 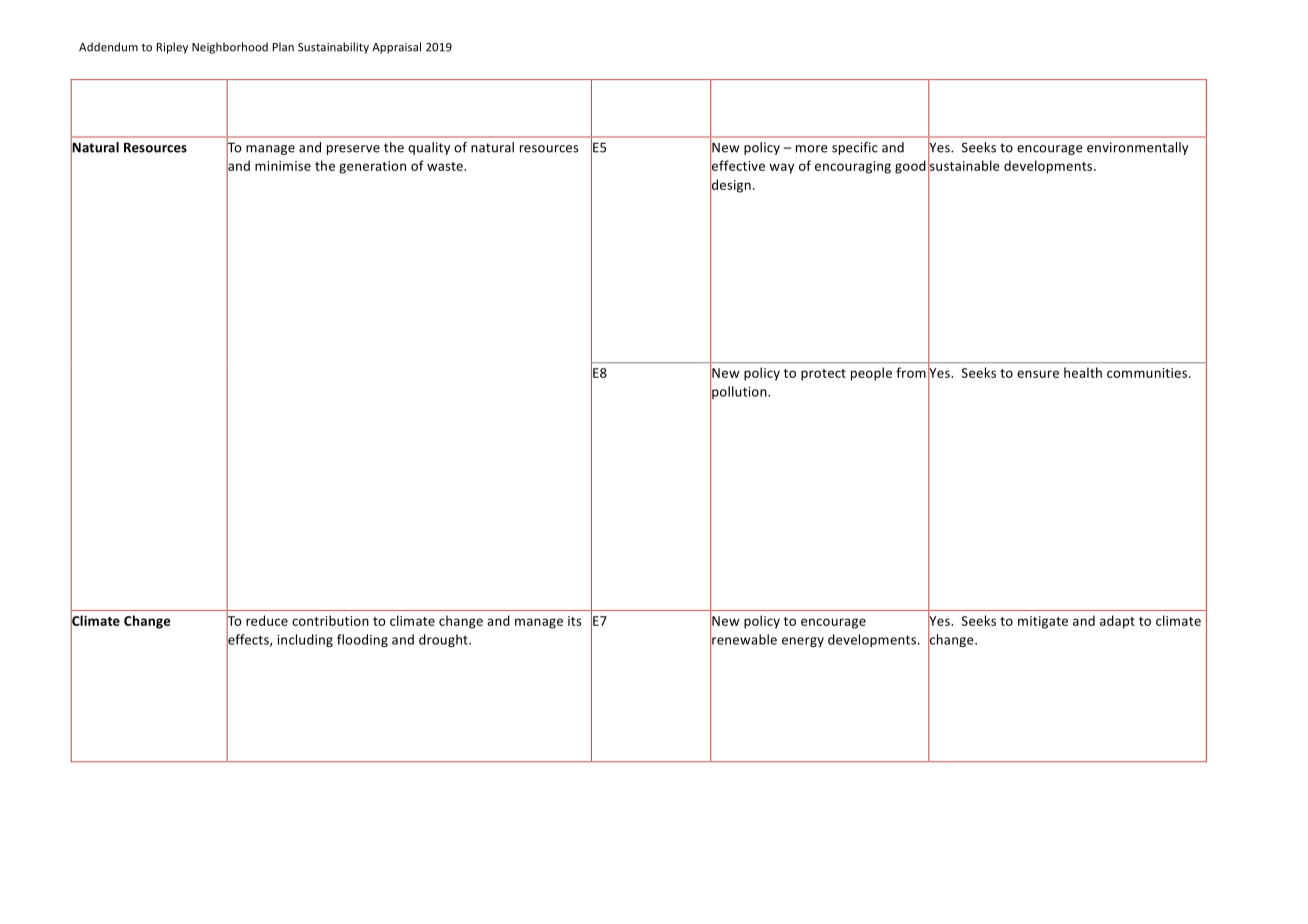 What do you see at coordinates (1083, 372) in the image?
I see `health` at bounding box center [1083, 372].
